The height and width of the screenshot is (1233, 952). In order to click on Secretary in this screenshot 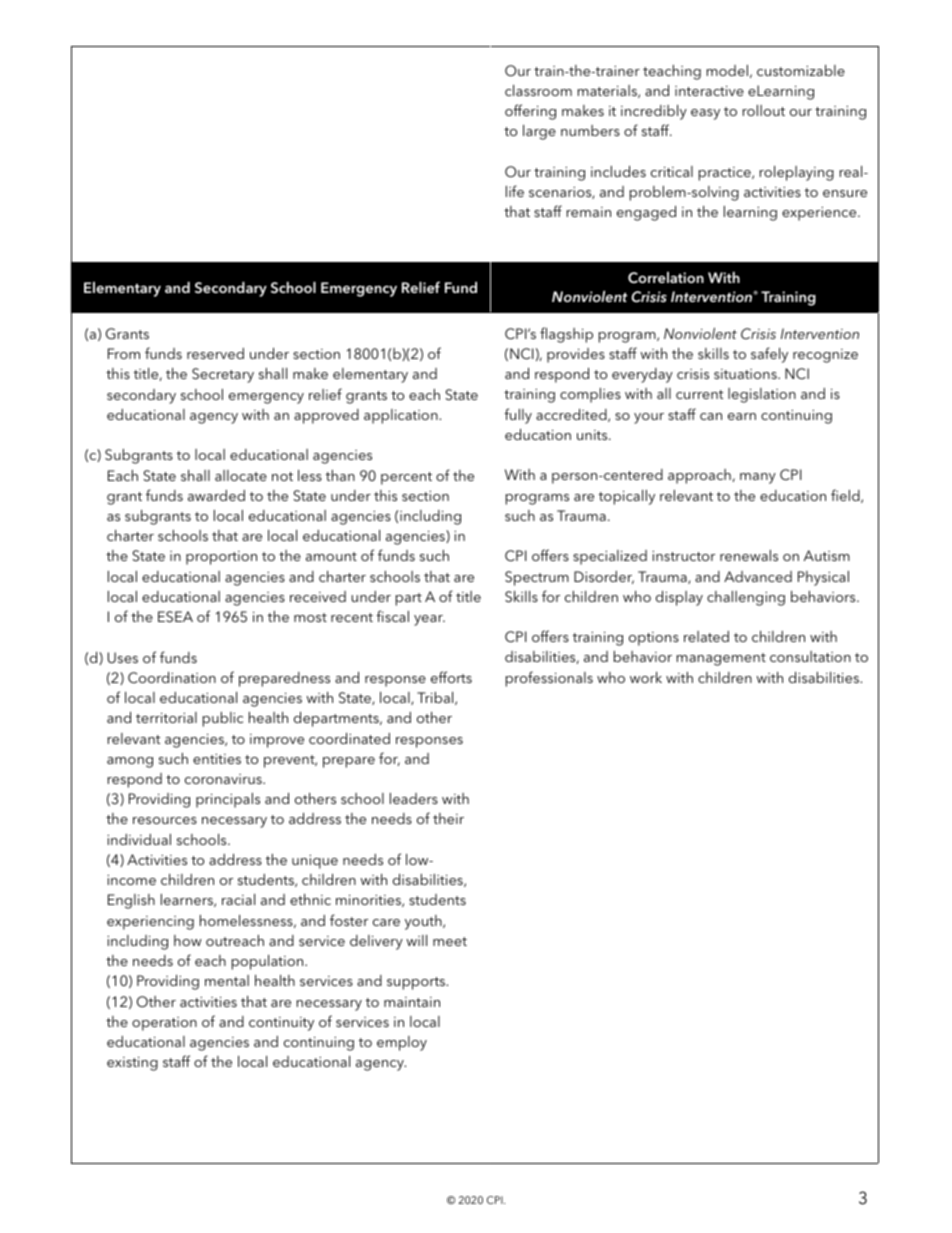, I will do `click(223, 375)`.
